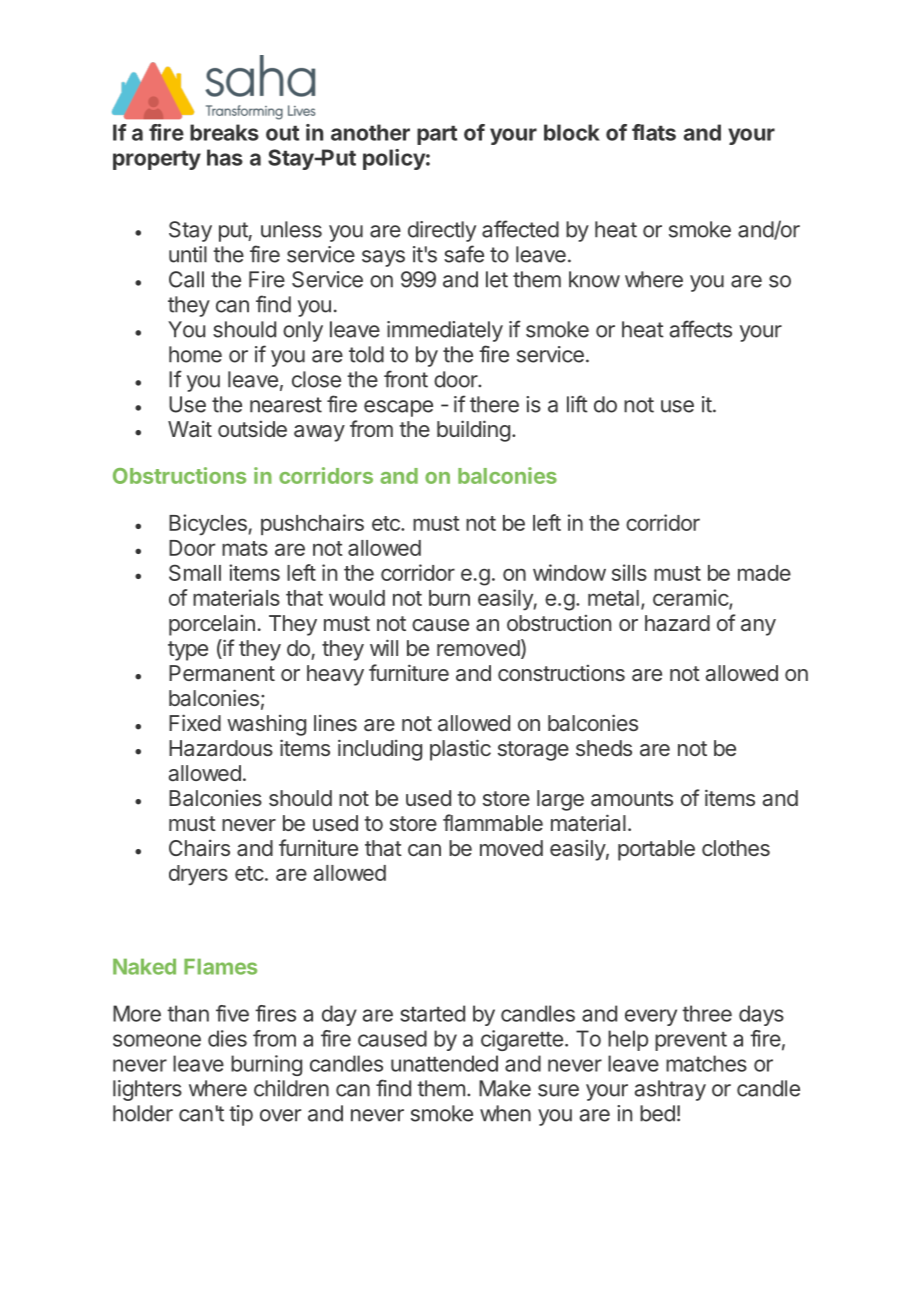  Describe the element at coordinates (190, 429) in the screenshot. I see `Wait` at that location.
